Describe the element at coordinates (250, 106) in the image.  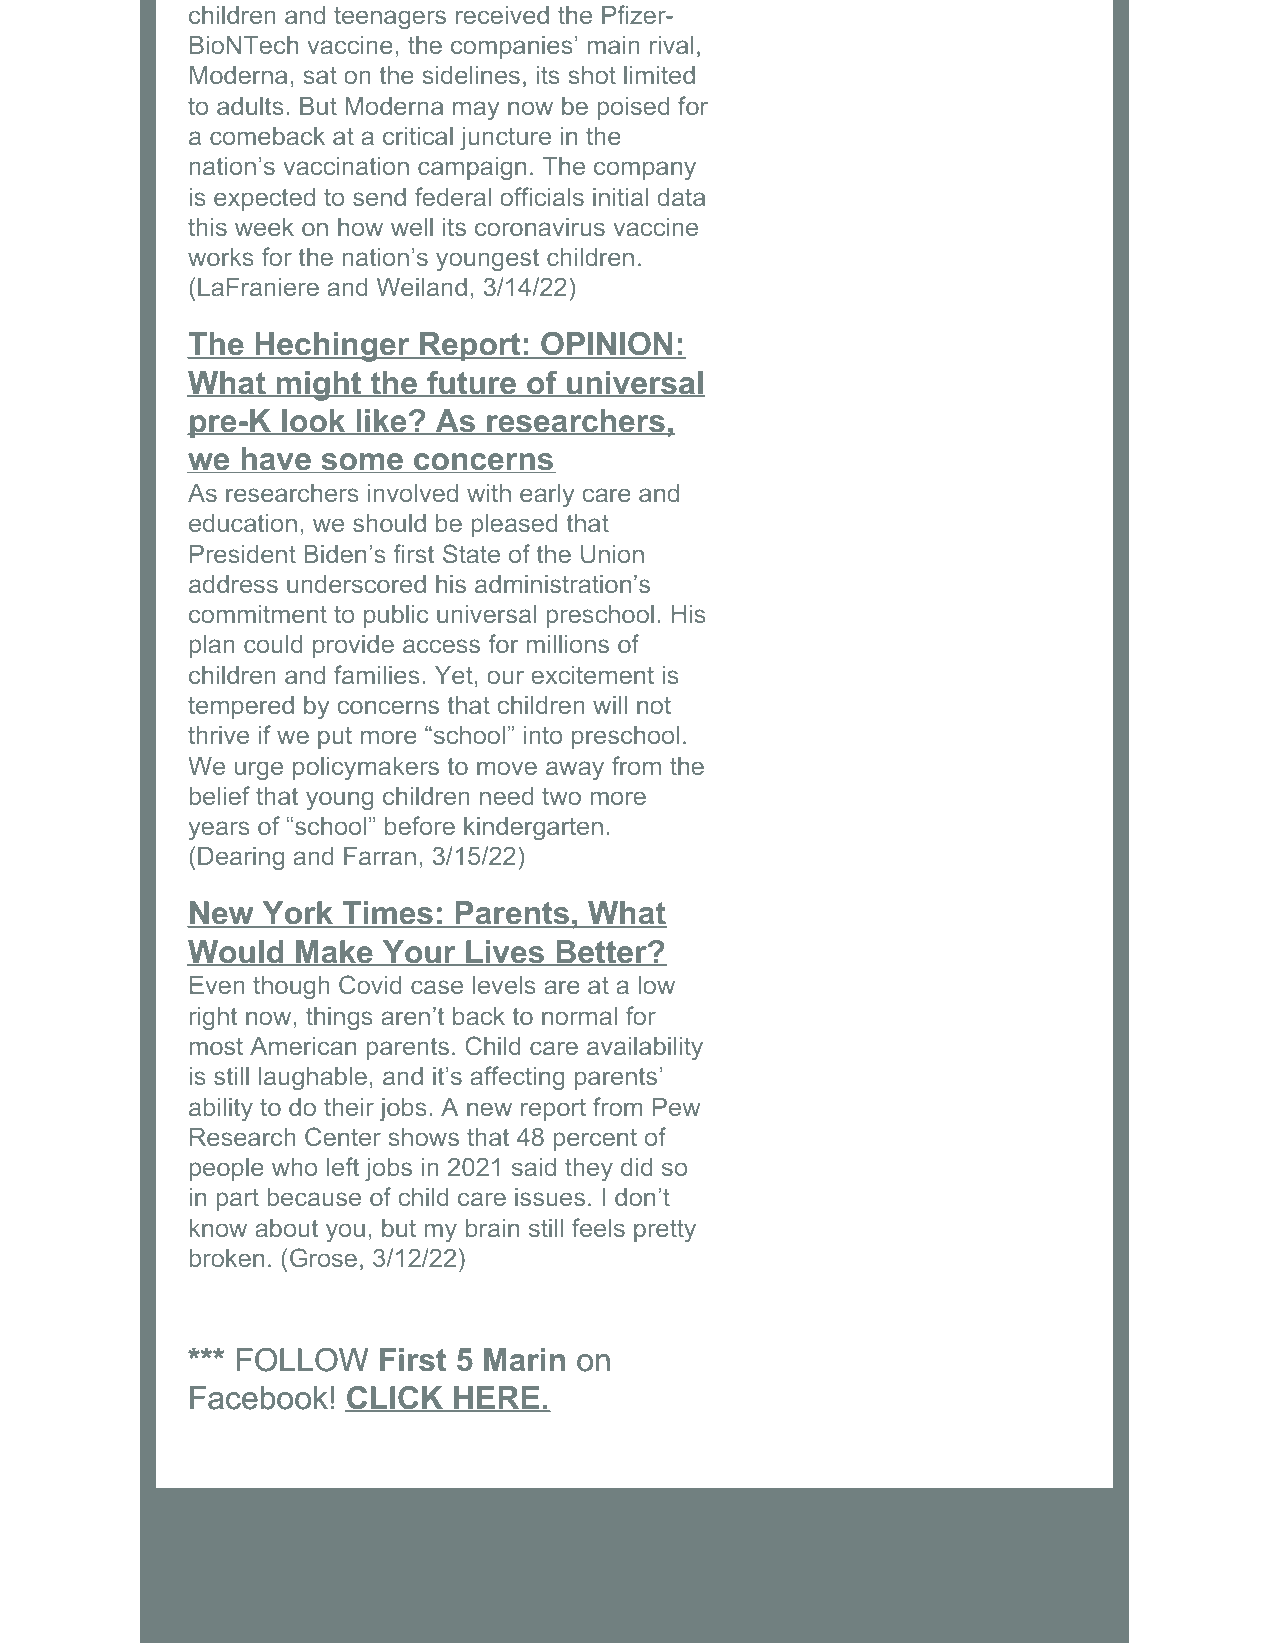
I see `adults` at that location.
